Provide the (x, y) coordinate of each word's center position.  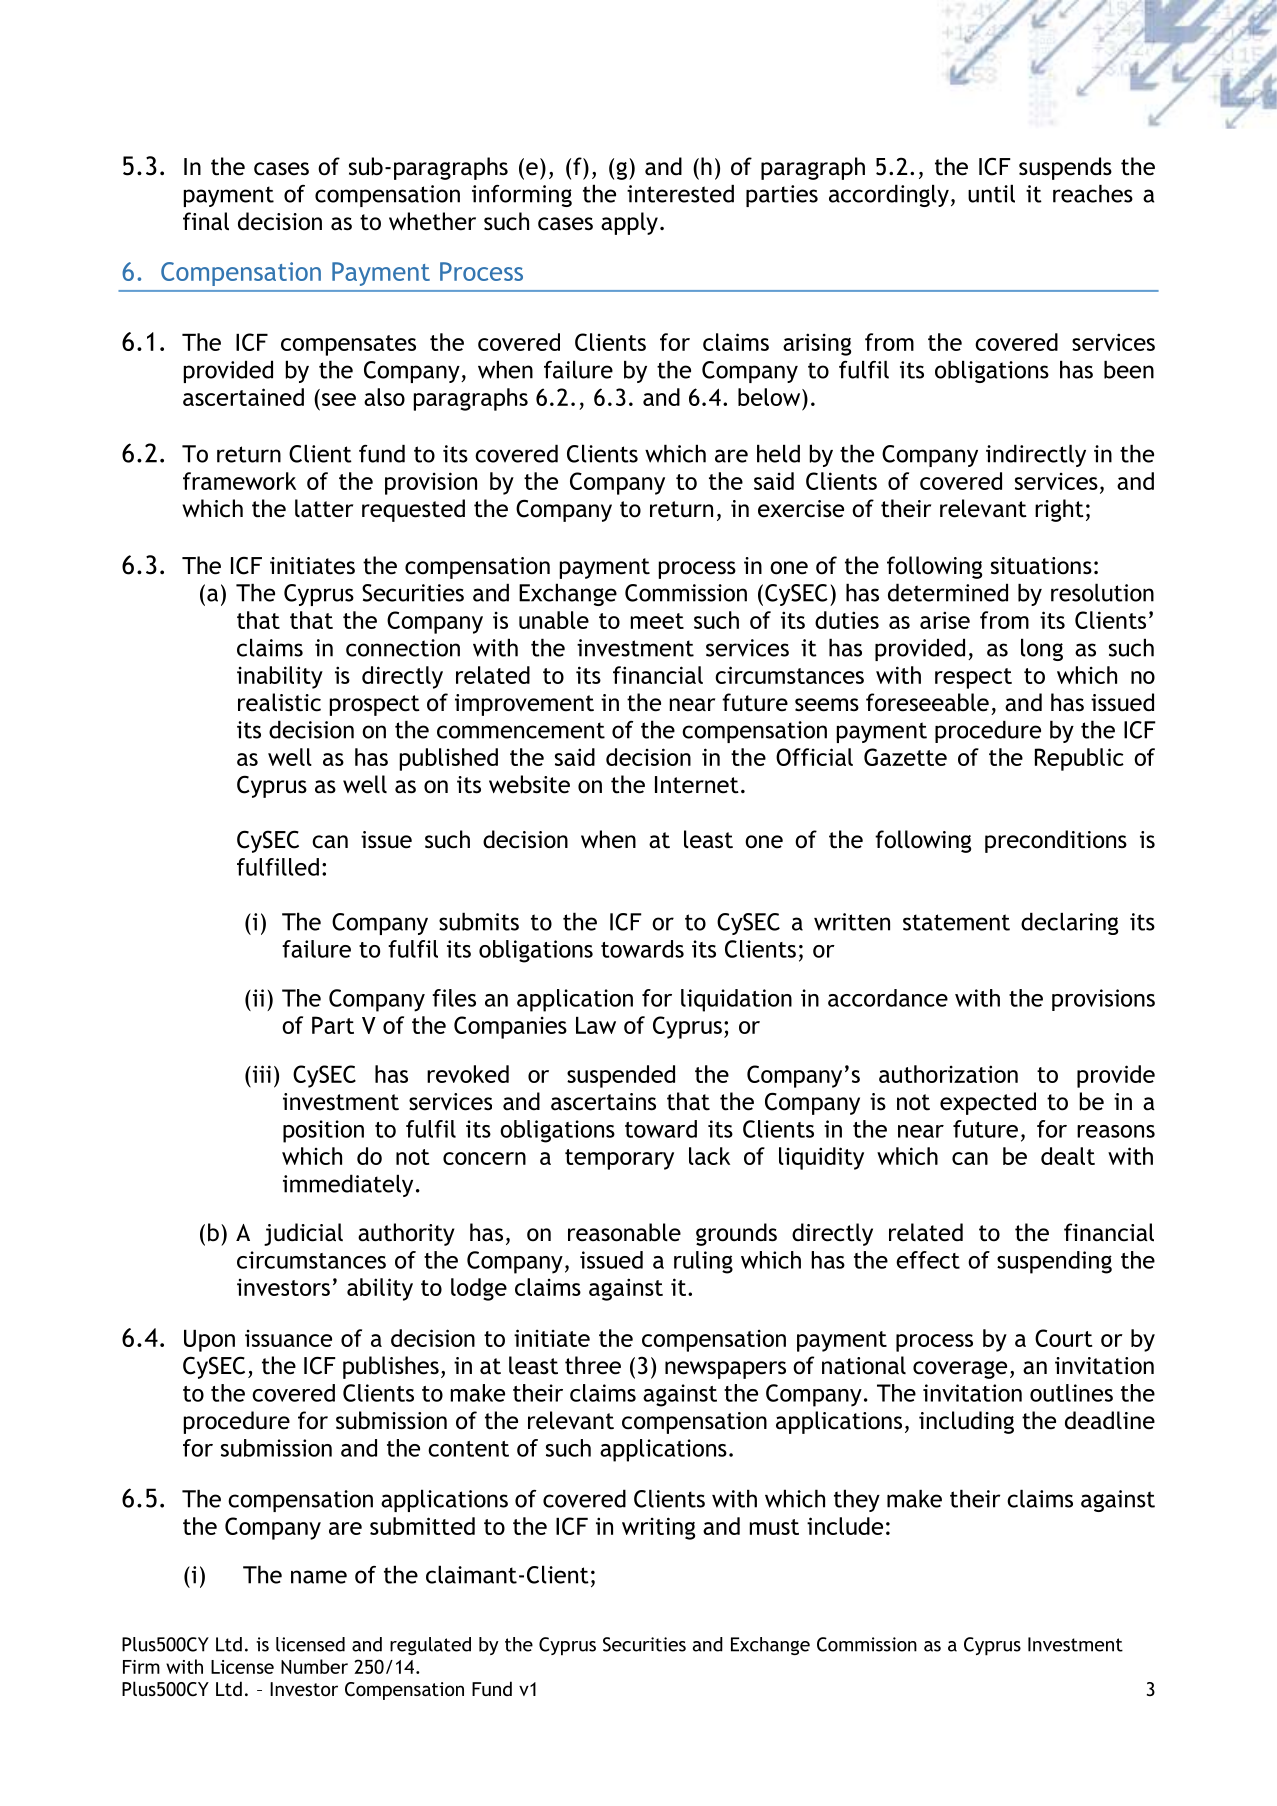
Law (596, 1025)
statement (956, 922)
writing (658, 1528)
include (845, 1526)
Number (314, 1666)
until (991, 193)
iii (260, 1074)
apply (629, 223)
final (206, 221)
